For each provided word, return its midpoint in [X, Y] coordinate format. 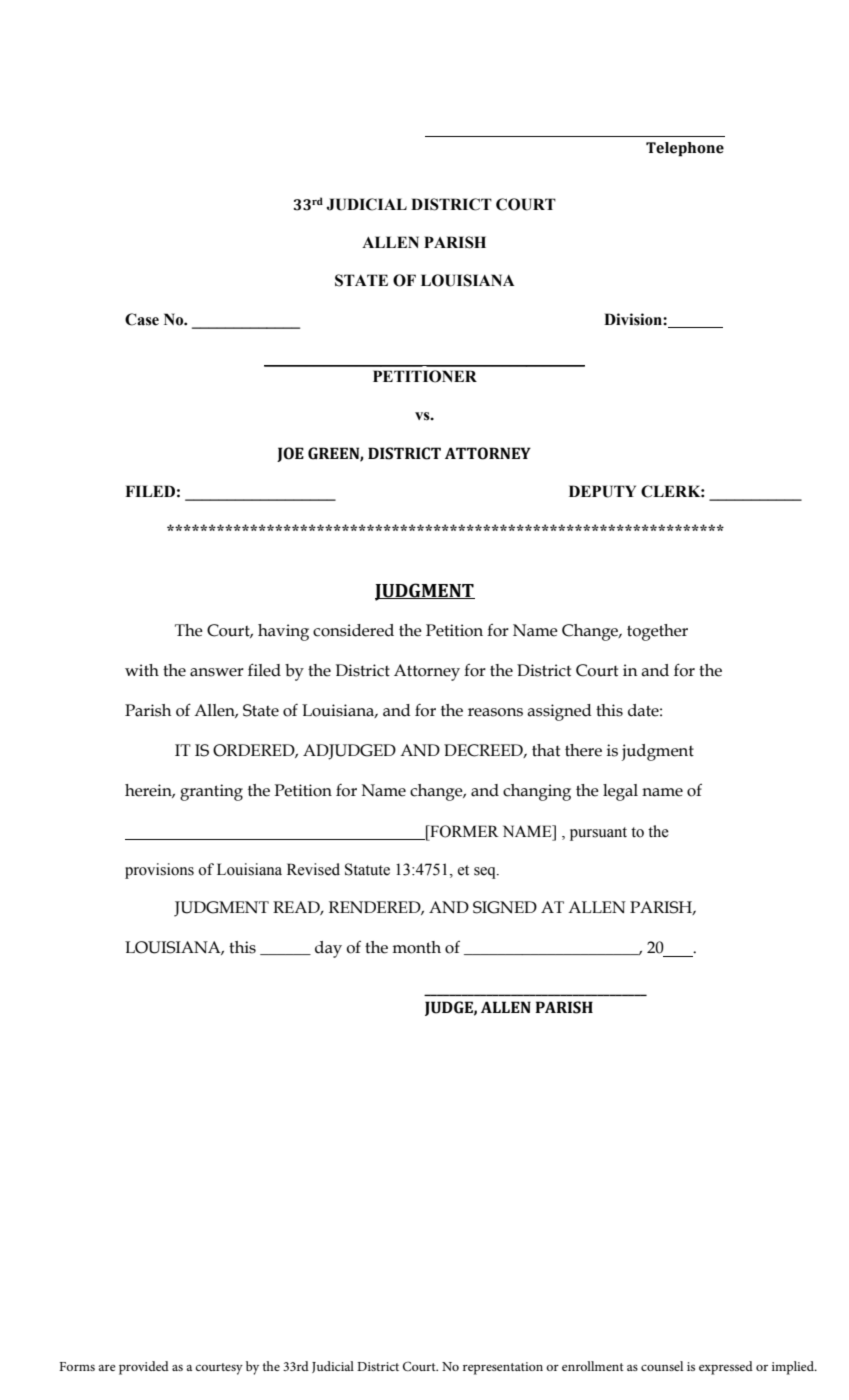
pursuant [598, 834]
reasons [495, 712]
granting [211, 792]
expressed [726, 1368]
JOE [290, 454]
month [416, 947]
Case [142, 319]
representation [503, 1368]
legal [620, 792]
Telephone [685, 149]
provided [144, 1368]
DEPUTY [602, 491]
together [657, 632]
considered [353, 630]
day [328, 949]
